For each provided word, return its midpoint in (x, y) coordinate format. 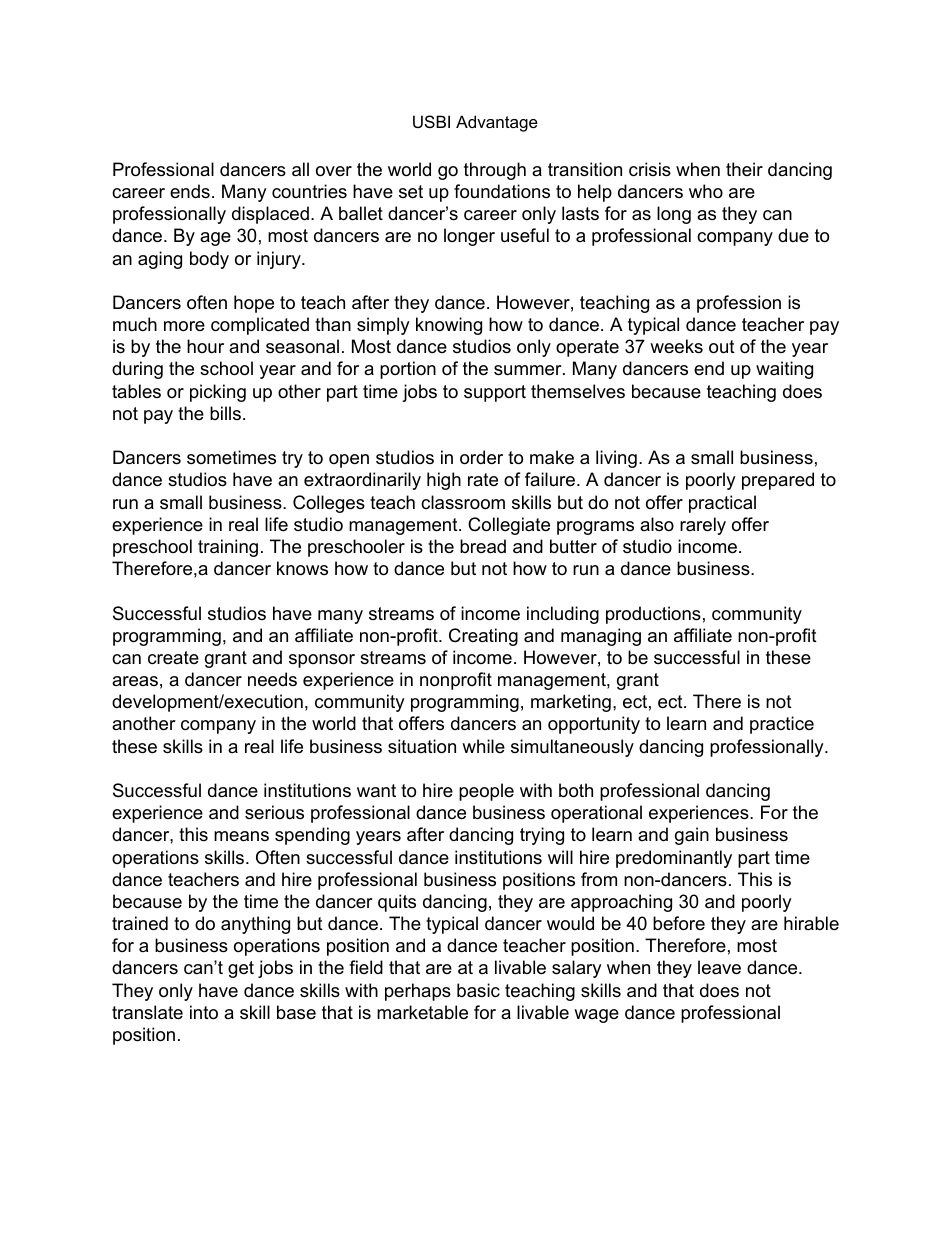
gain (692, 836)
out (722, 347)
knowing (449, 326)
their (744, 169)
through (495, 171)
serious (274, 812)
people (486, 792)
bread (483, 546)
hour (205, 346)
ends (190, 191)
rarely (703, 526)
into (204, 1012)
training (228, 548)
